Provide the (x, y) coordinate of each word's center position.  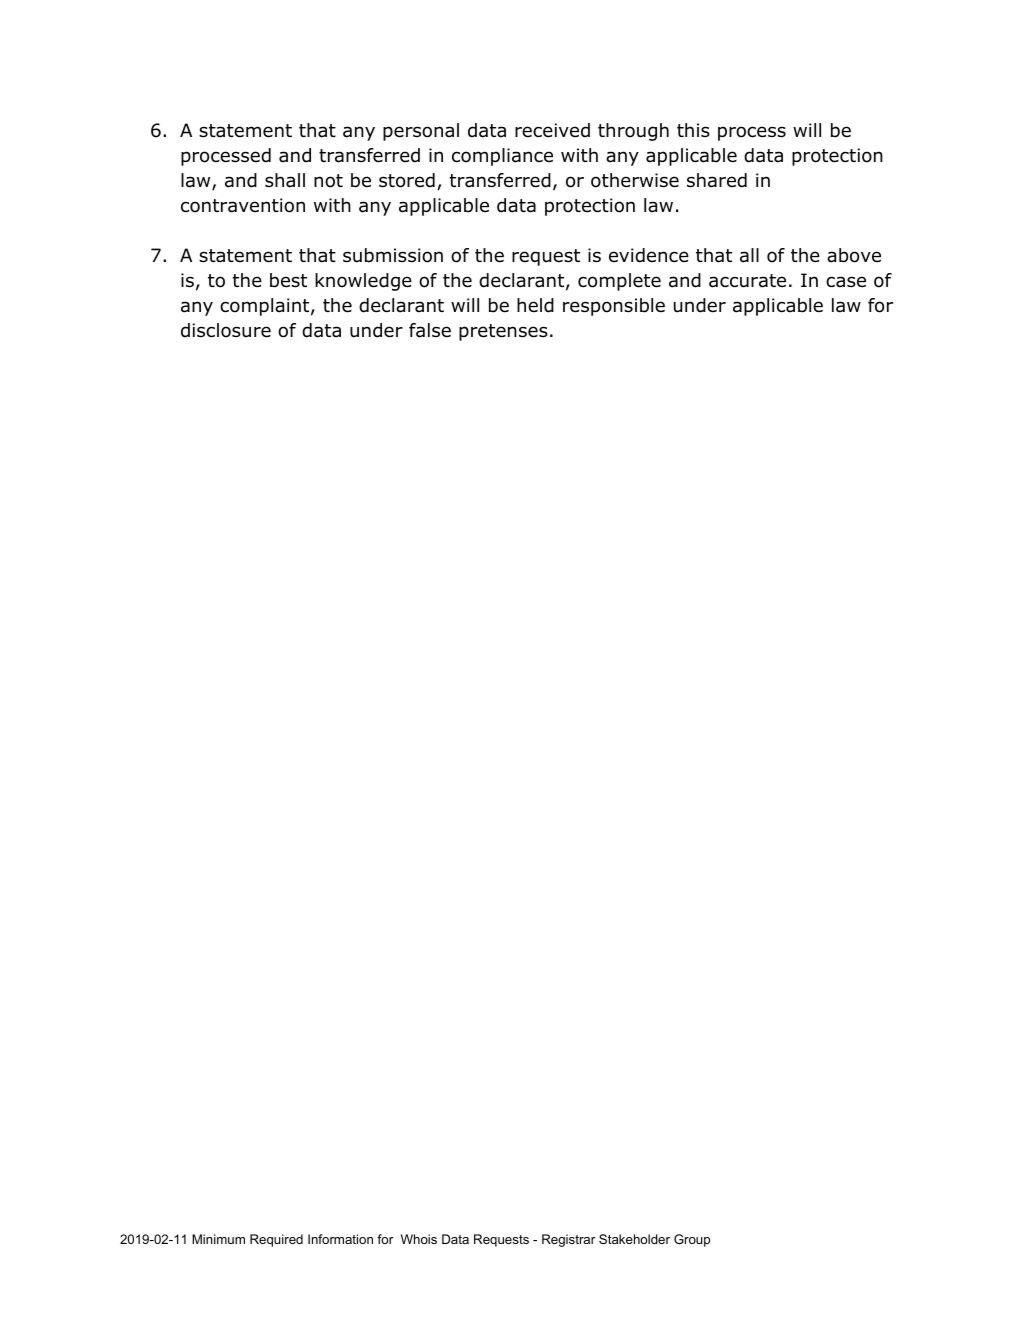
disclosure (226, 330)
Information (340, 1239)
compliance (502, 157)
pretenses (503, 332)
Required (276, 1240)
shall (285, 180)
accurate (747, 281)
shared (717, 180)
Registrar (569, 1240)
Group (692, 1240)
